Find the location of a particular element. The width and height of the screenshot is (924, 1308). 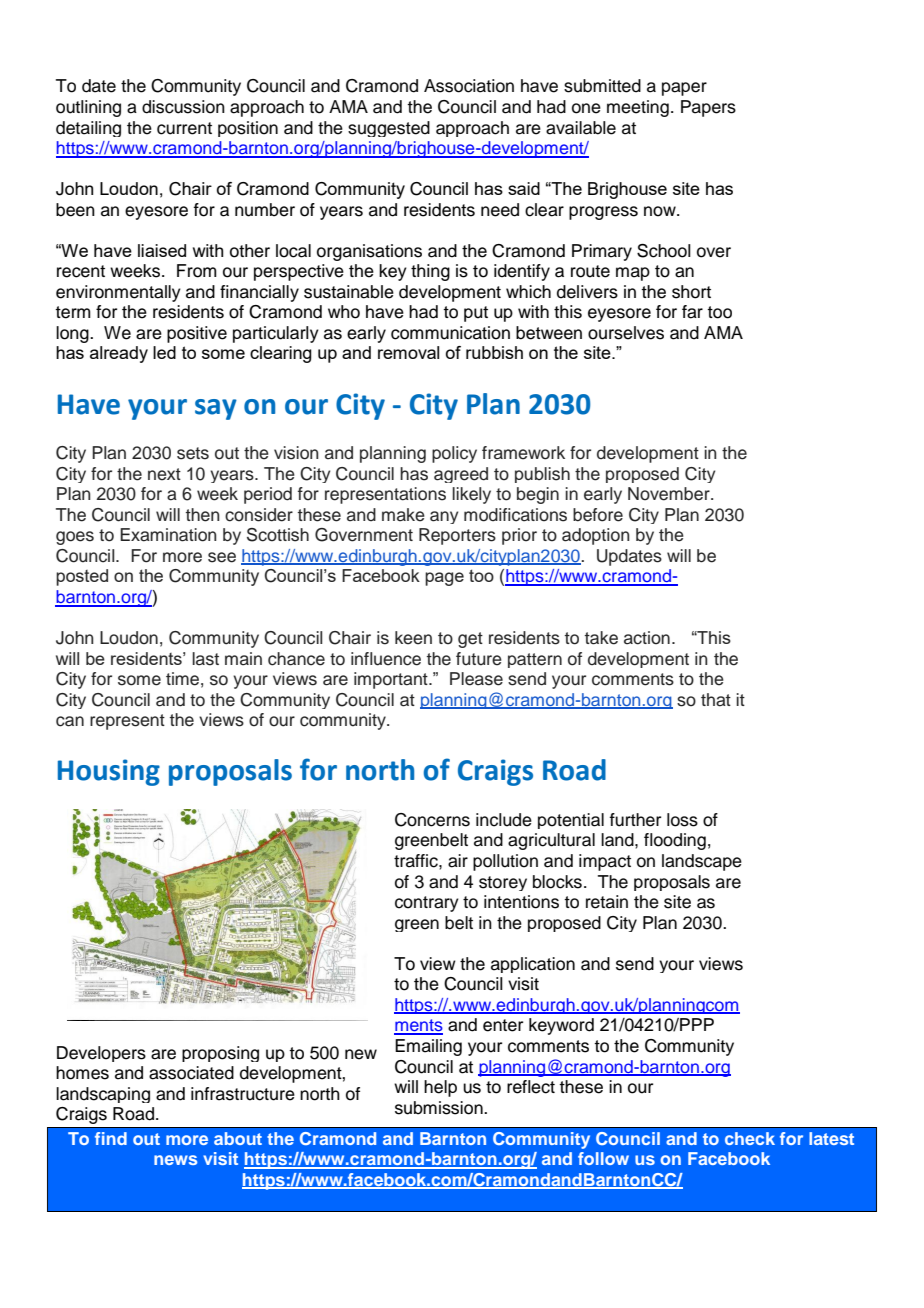

meeting is located at coordinates (638, 108).
